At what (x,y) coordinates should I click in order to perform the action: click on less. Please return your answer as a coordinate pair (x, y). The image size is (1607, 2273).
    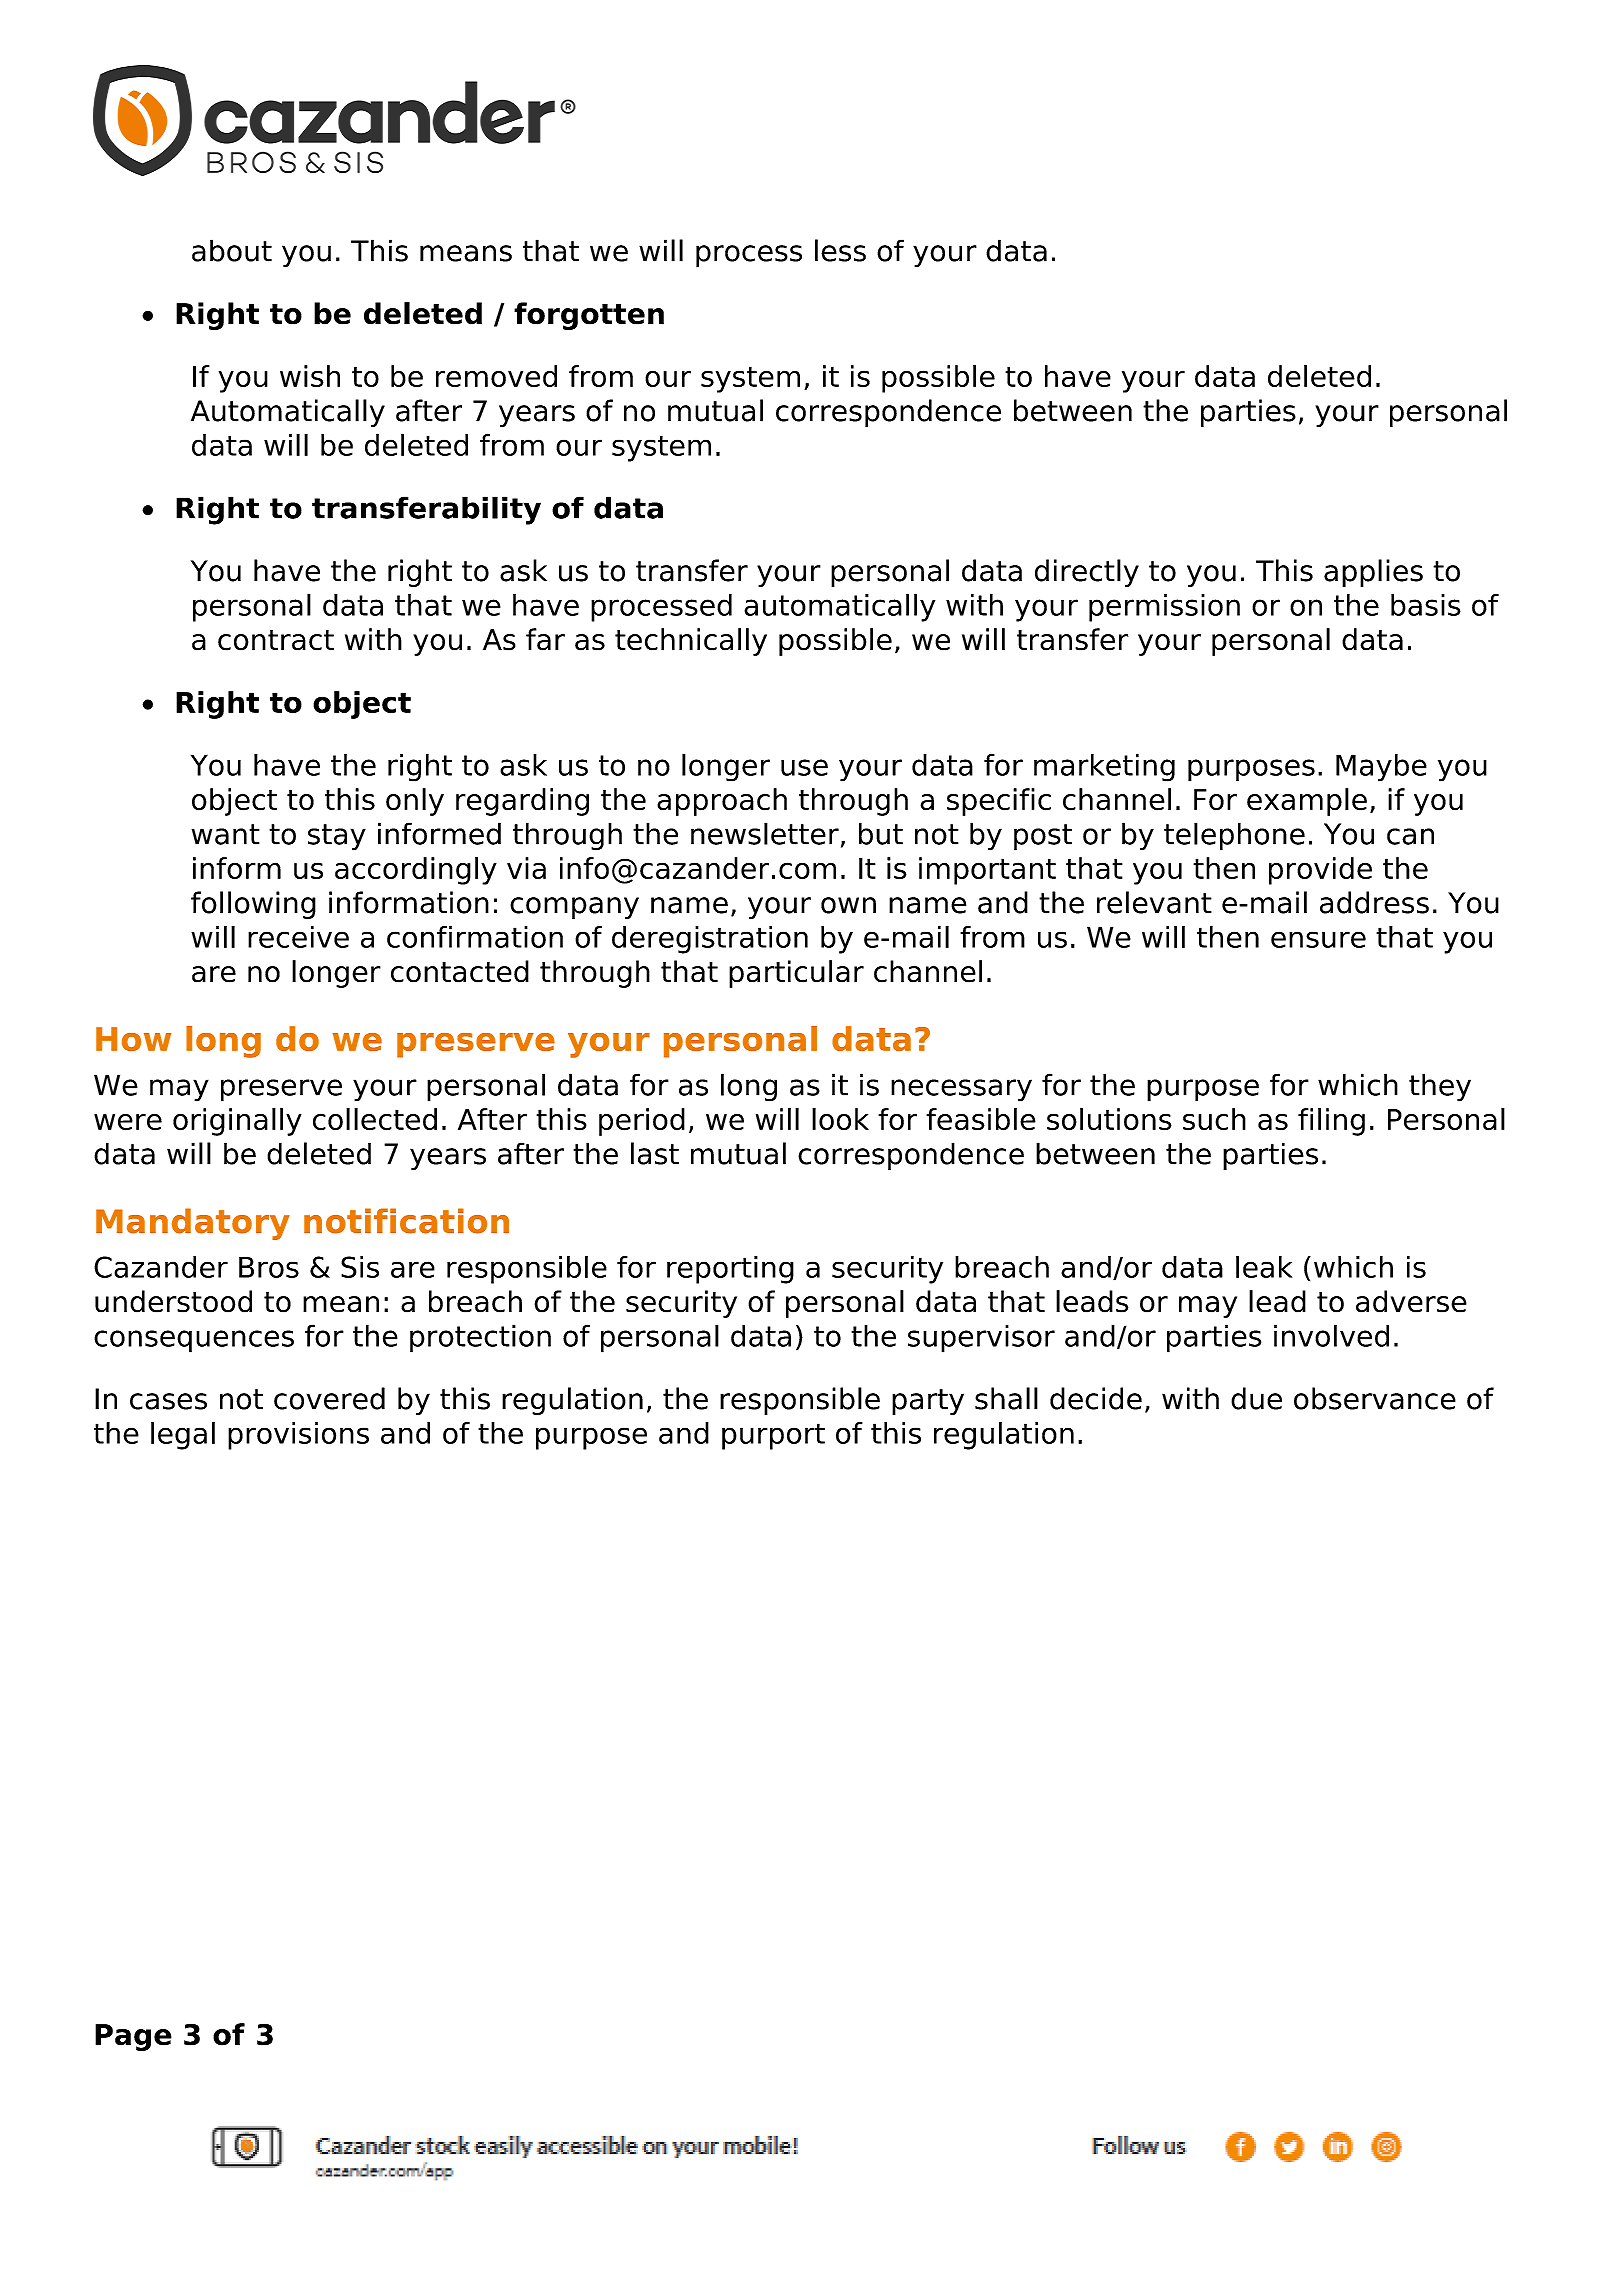
    Looking at the image, I should click on (840, 250).
